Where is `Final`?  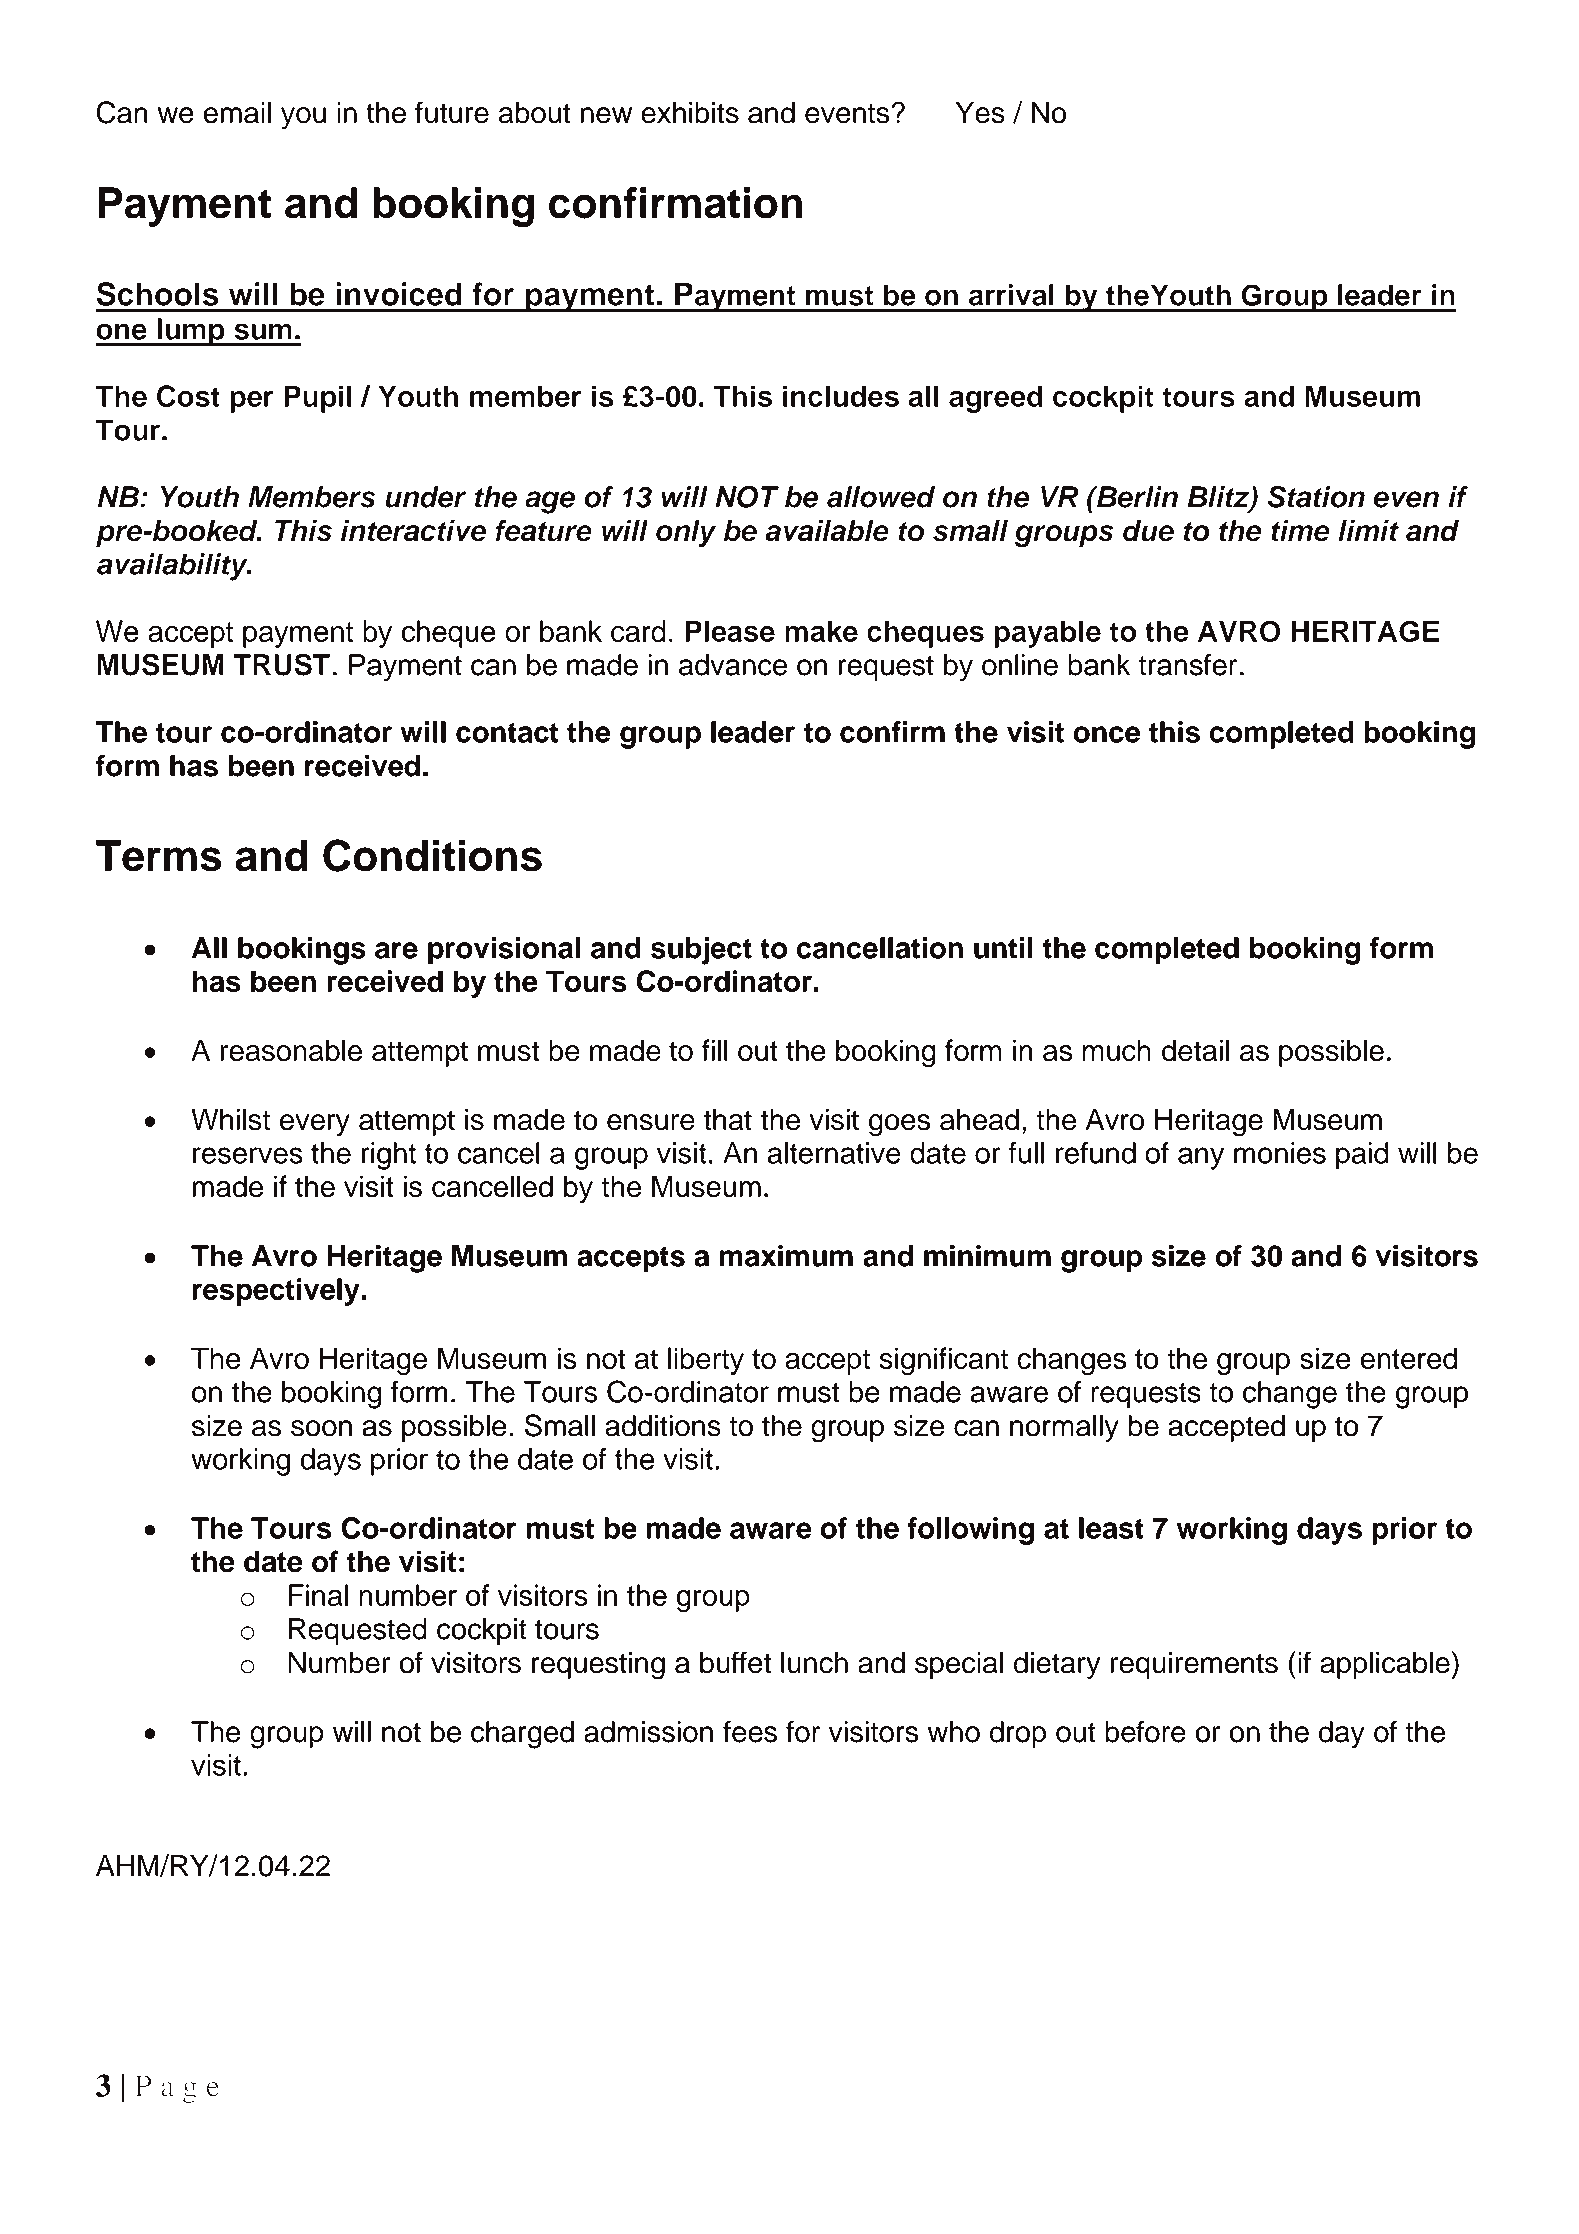 Final is located at coordinates (318, 1595).
